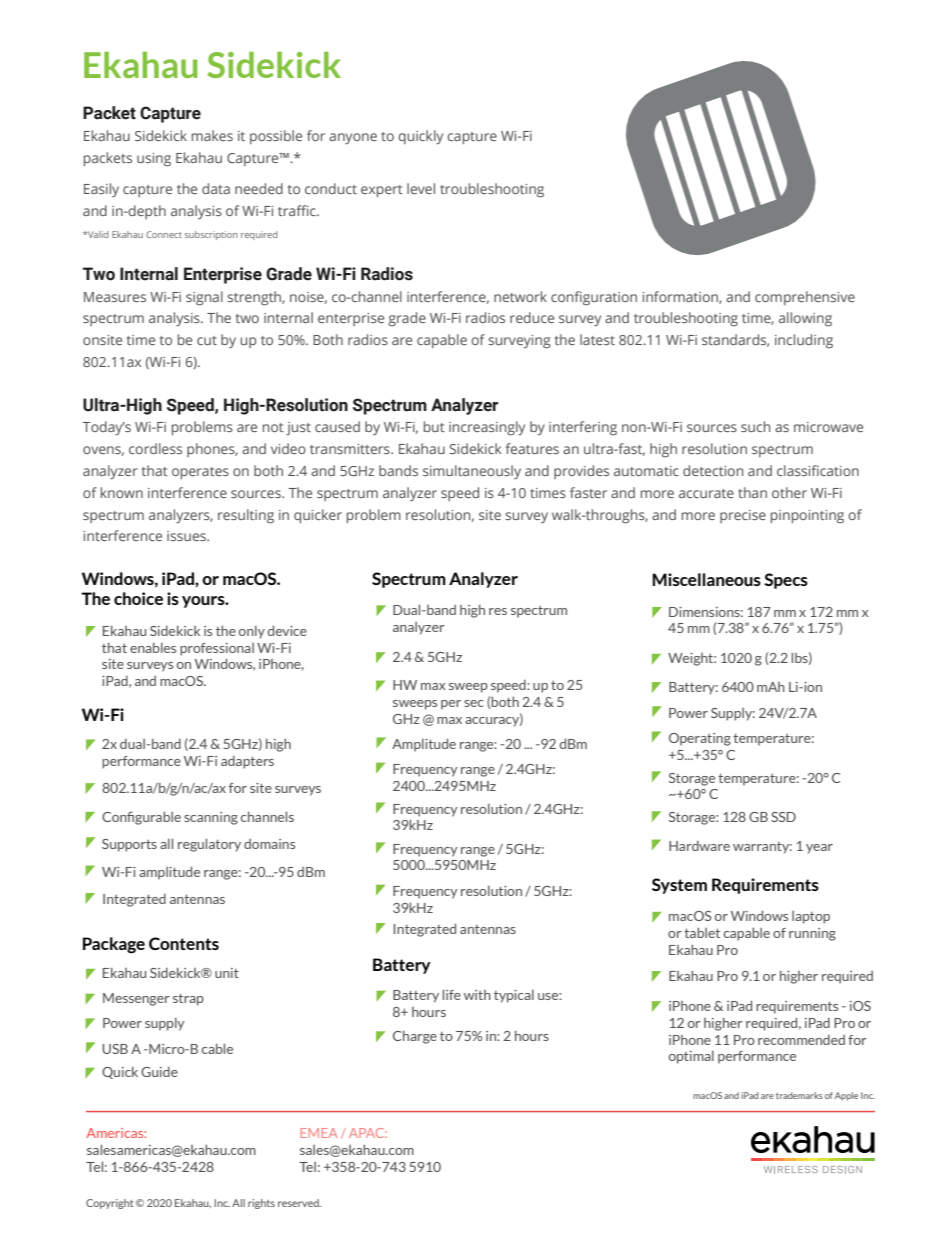 This screenshot has width=952, height=1233. What do you see at coordinates (261, 1204) in the screenshot?
I see `rights` at bounding box center [261, 1204].
